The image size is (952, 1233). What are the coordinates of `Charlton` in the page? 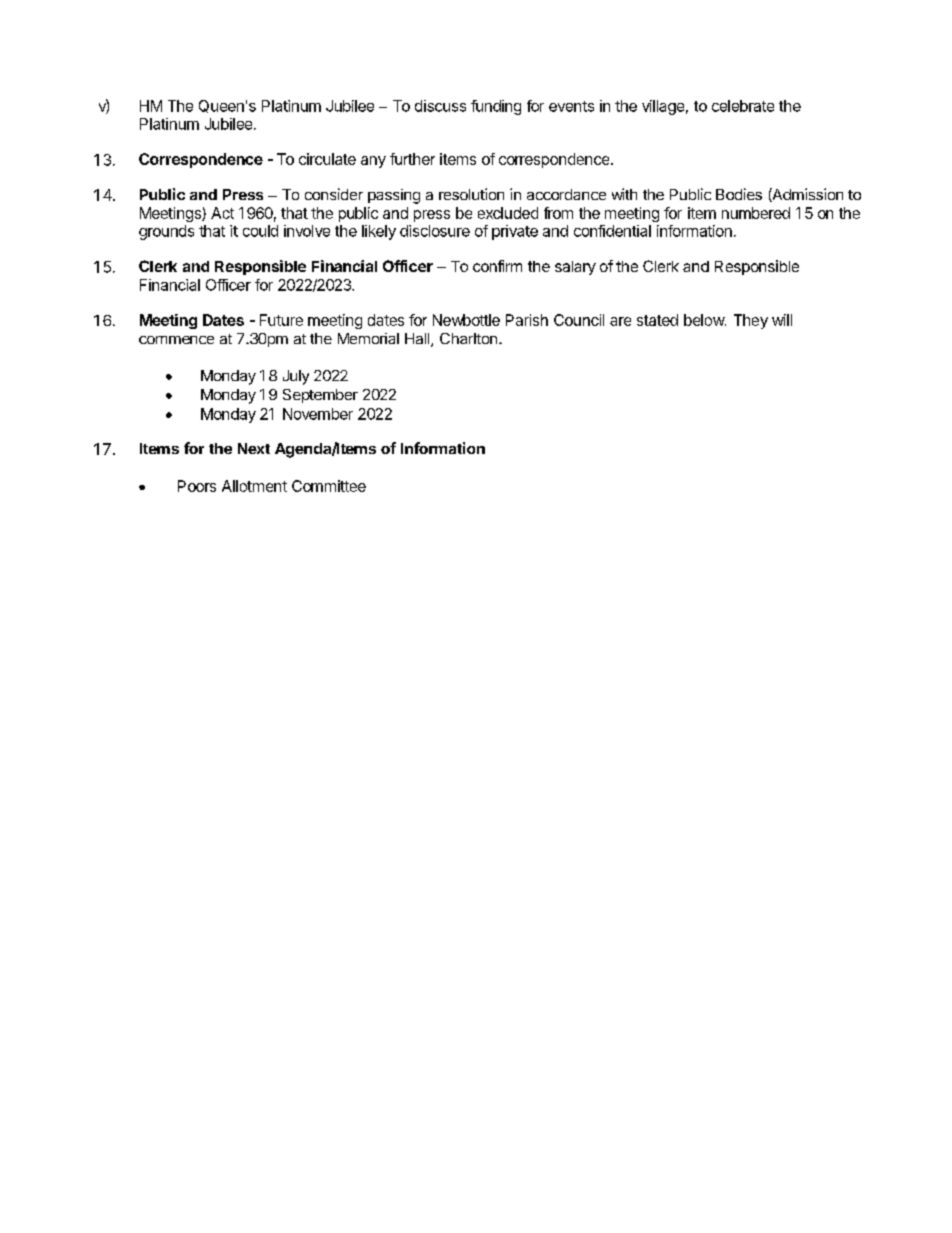 It's located at (468, 338).
